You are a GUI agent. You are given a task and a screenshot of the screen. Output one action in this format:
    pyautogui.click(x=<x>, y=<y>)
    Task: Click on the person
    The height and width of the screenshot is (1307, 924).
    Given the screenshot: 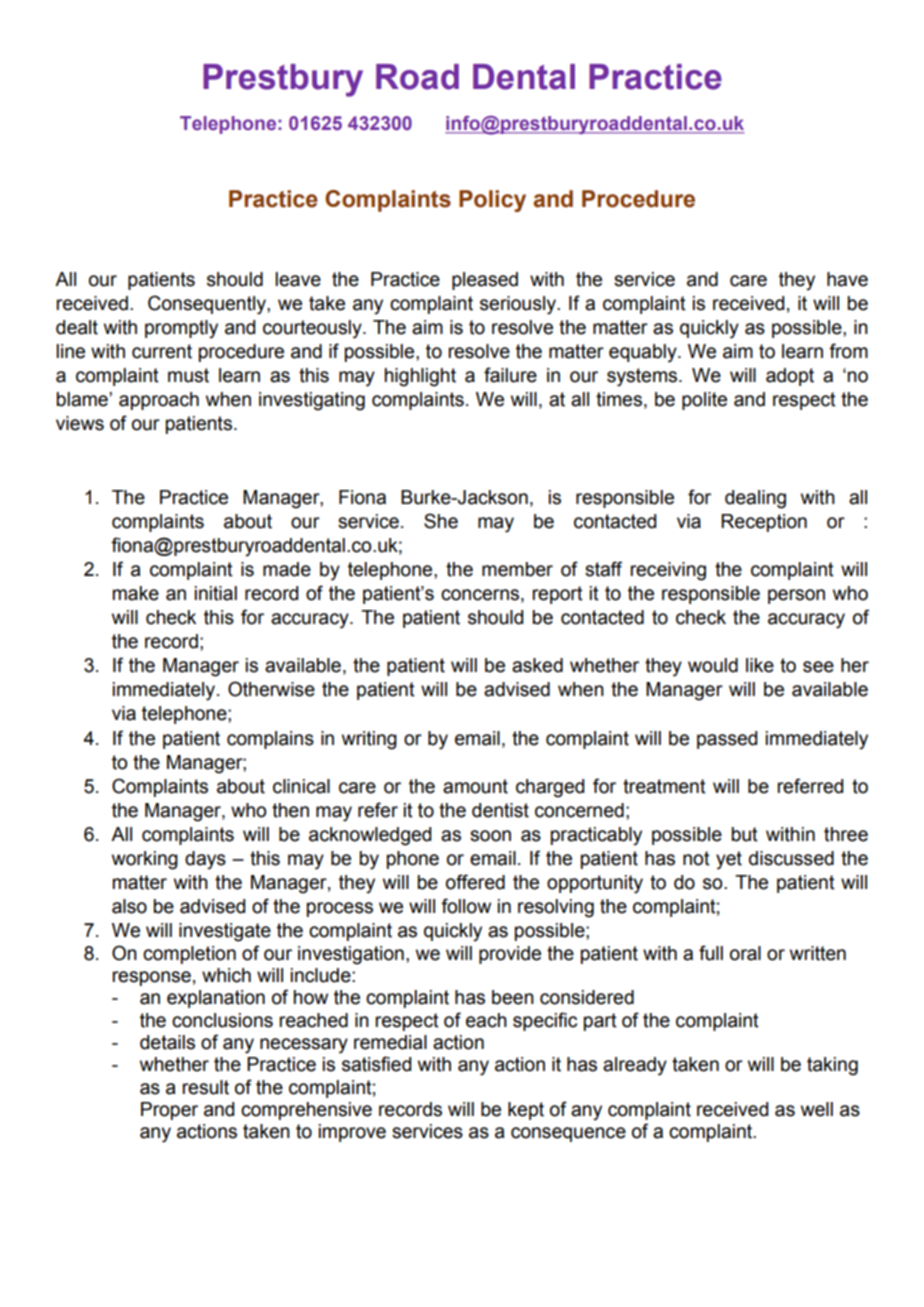 What is the action you would take?
    pyautogui.click(x=796, y=596)
